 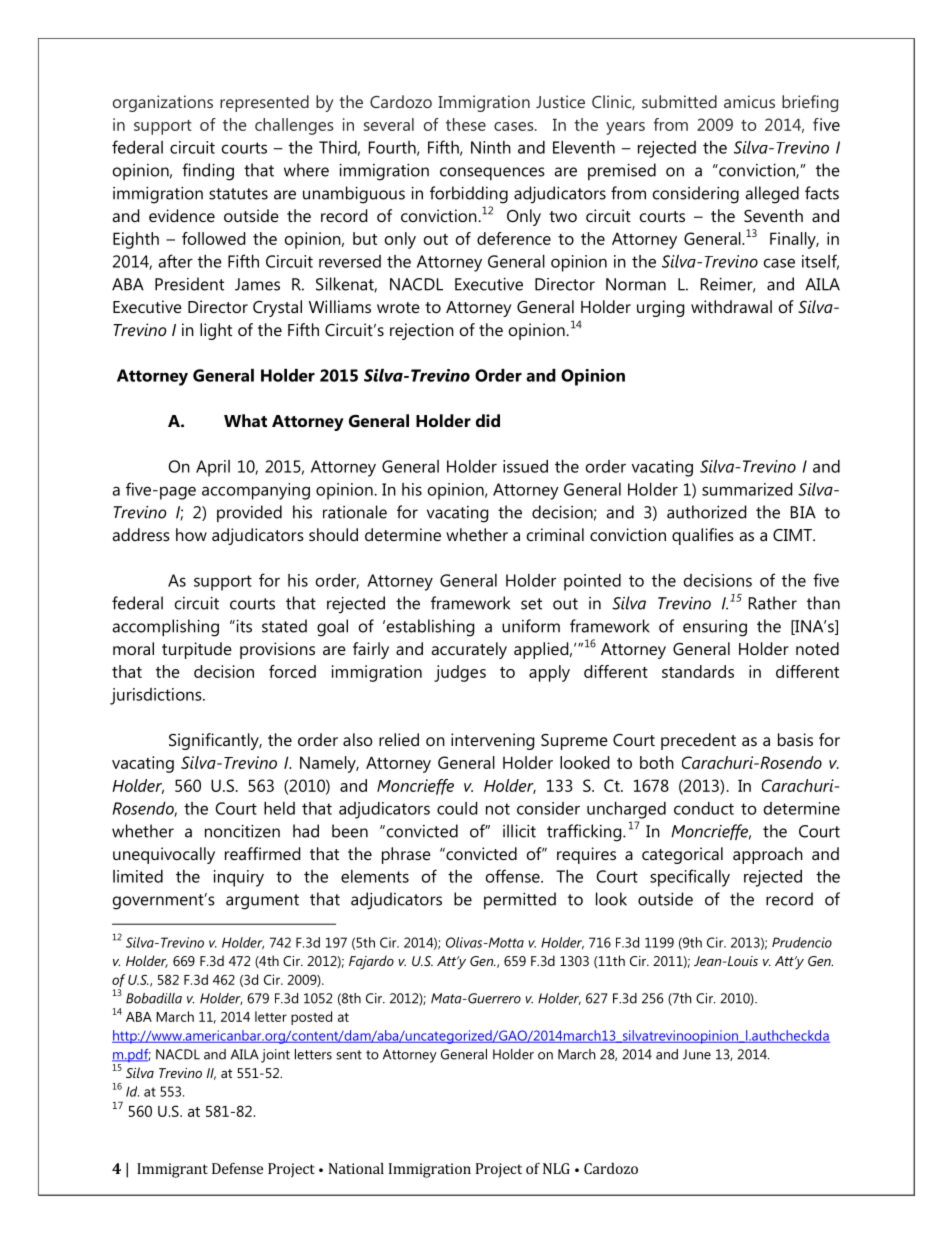 I want to click on amicus, so click(x=749, y=101).
